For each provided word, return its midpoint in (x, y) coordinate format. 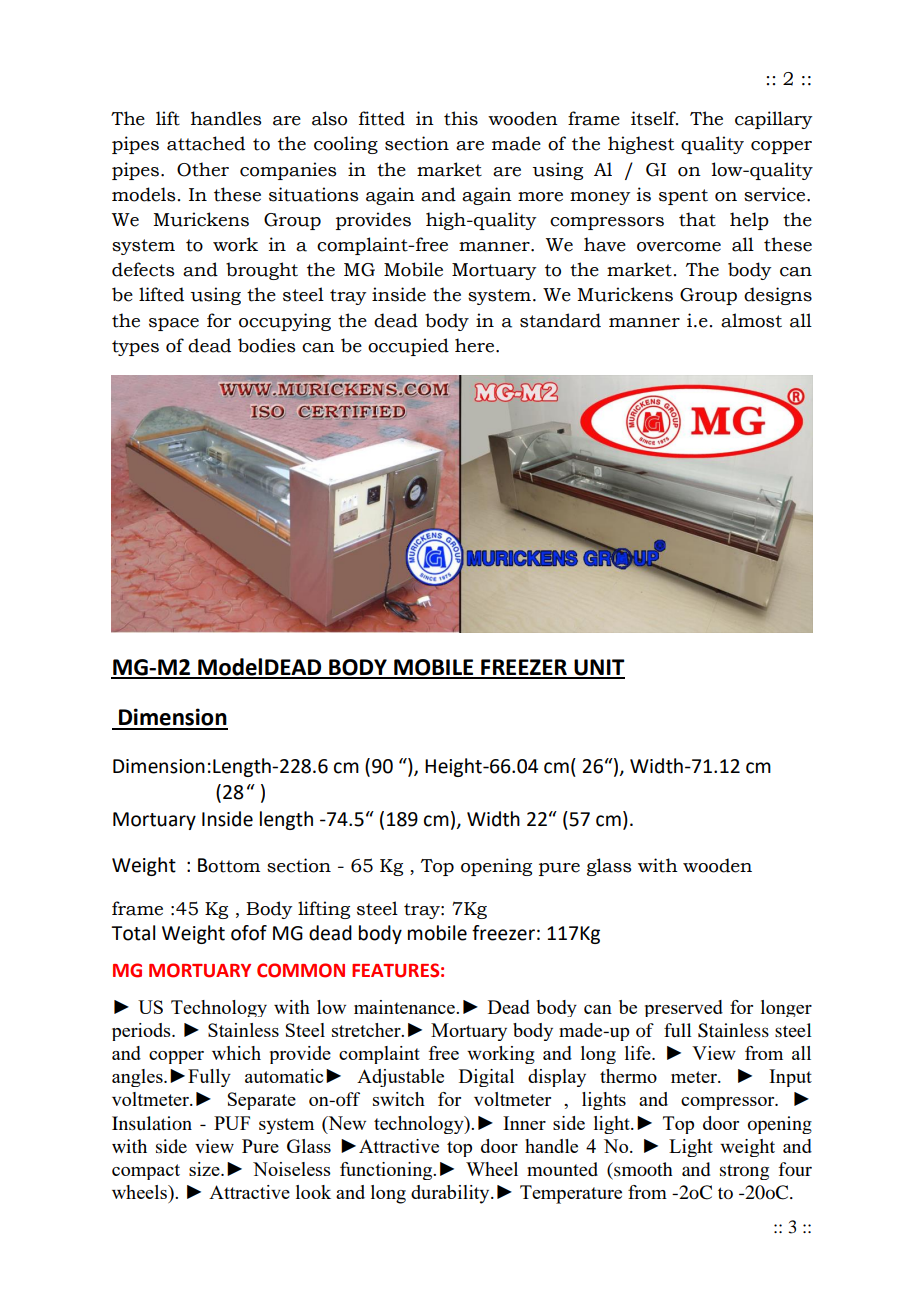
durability (451, 1194)
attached (206, 143)
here (476, 345)
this (461, 118)
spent (683, 197)
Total (133, 933)
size (205, 1169)
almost (751, 320)
